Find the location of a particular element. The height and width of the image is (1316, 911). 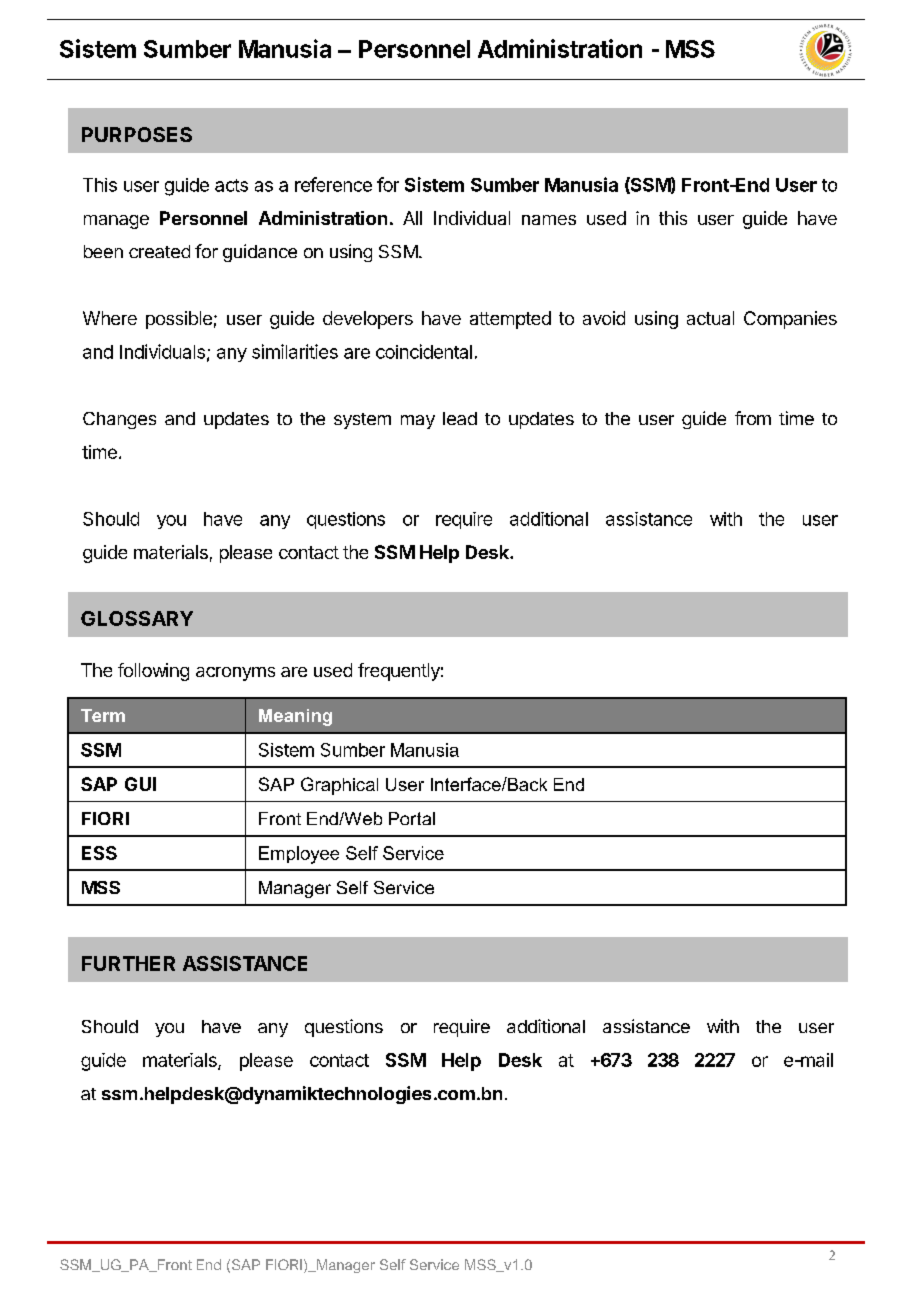

may is located at coordinates (418, 422).
